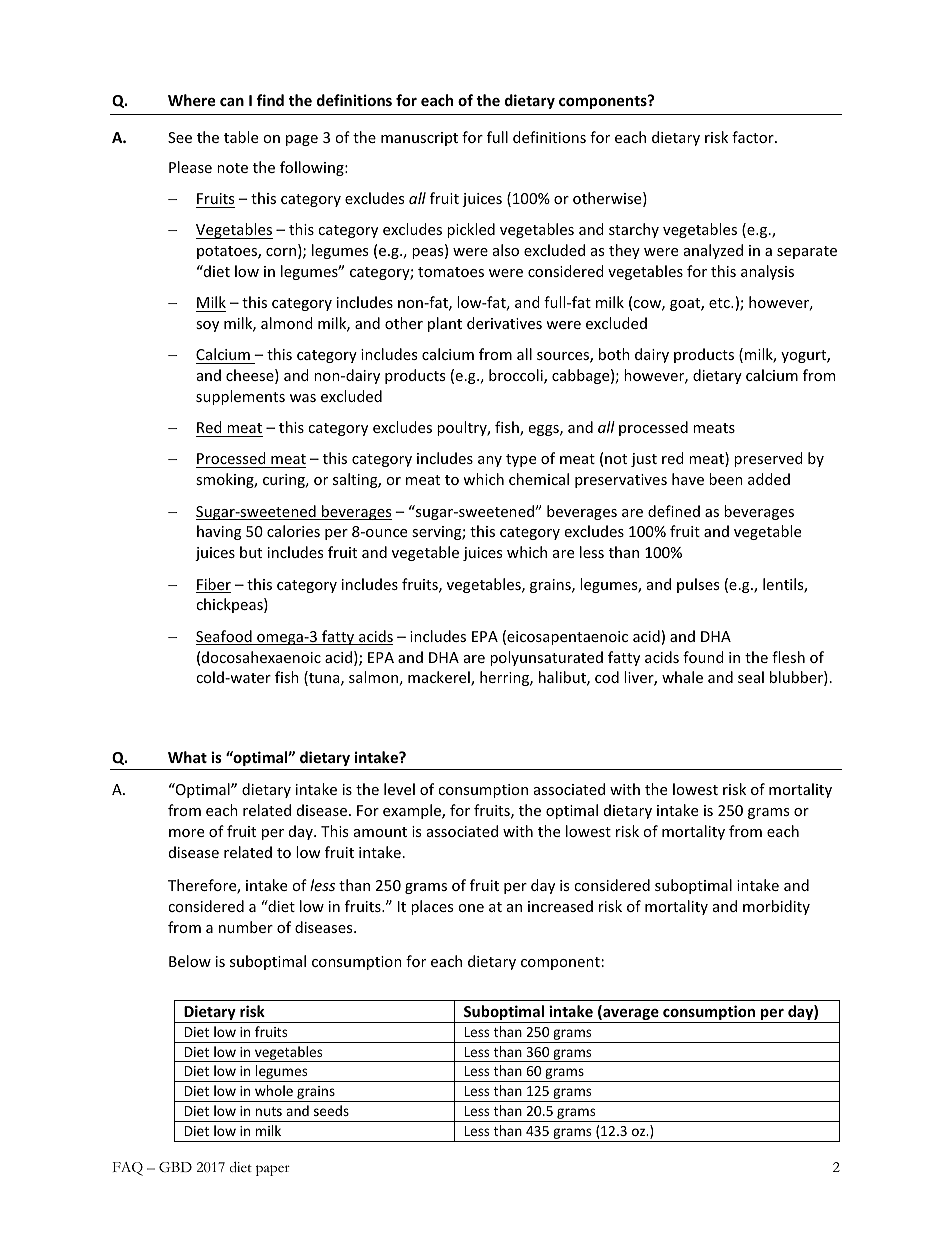 This image has width=952, height=1233. What do you see at coordinates (269, 1111) in the image?
I see `nuts` at bounding box center [269, 1111].
